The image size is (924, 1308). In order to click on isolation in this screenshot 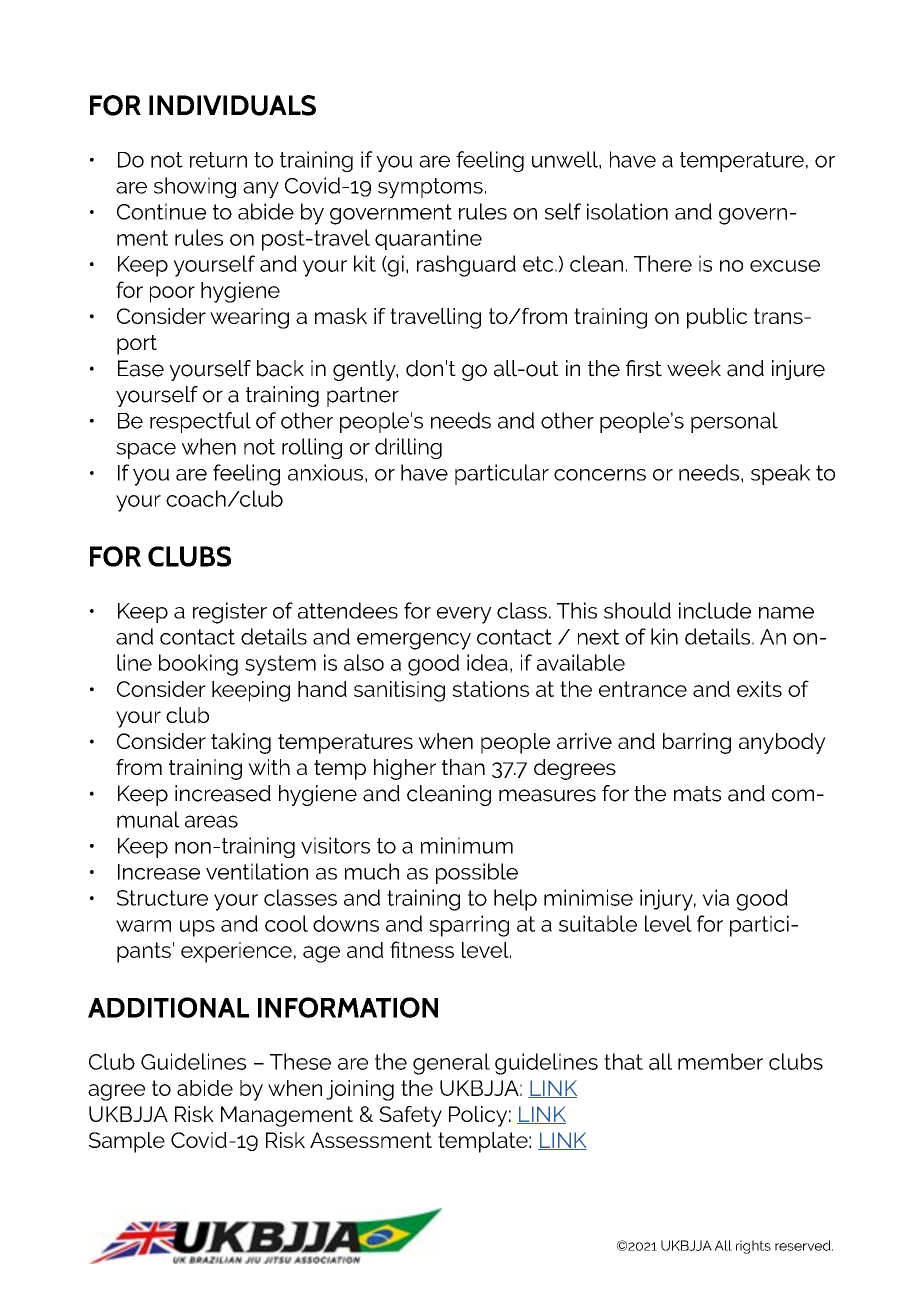, I will do `click(627, 211)`.
